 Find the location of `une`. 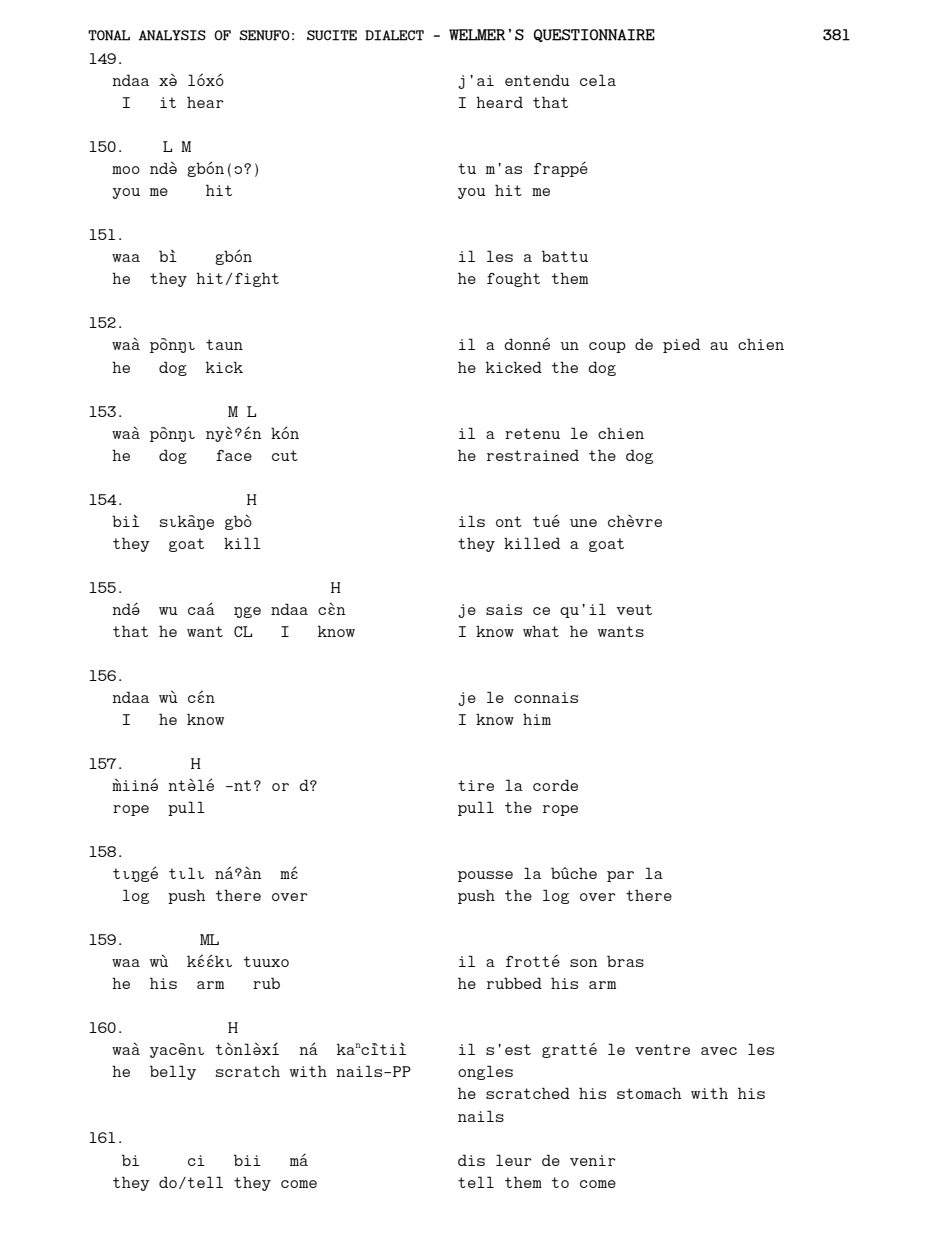

une is located at coordinates (583, 523).
